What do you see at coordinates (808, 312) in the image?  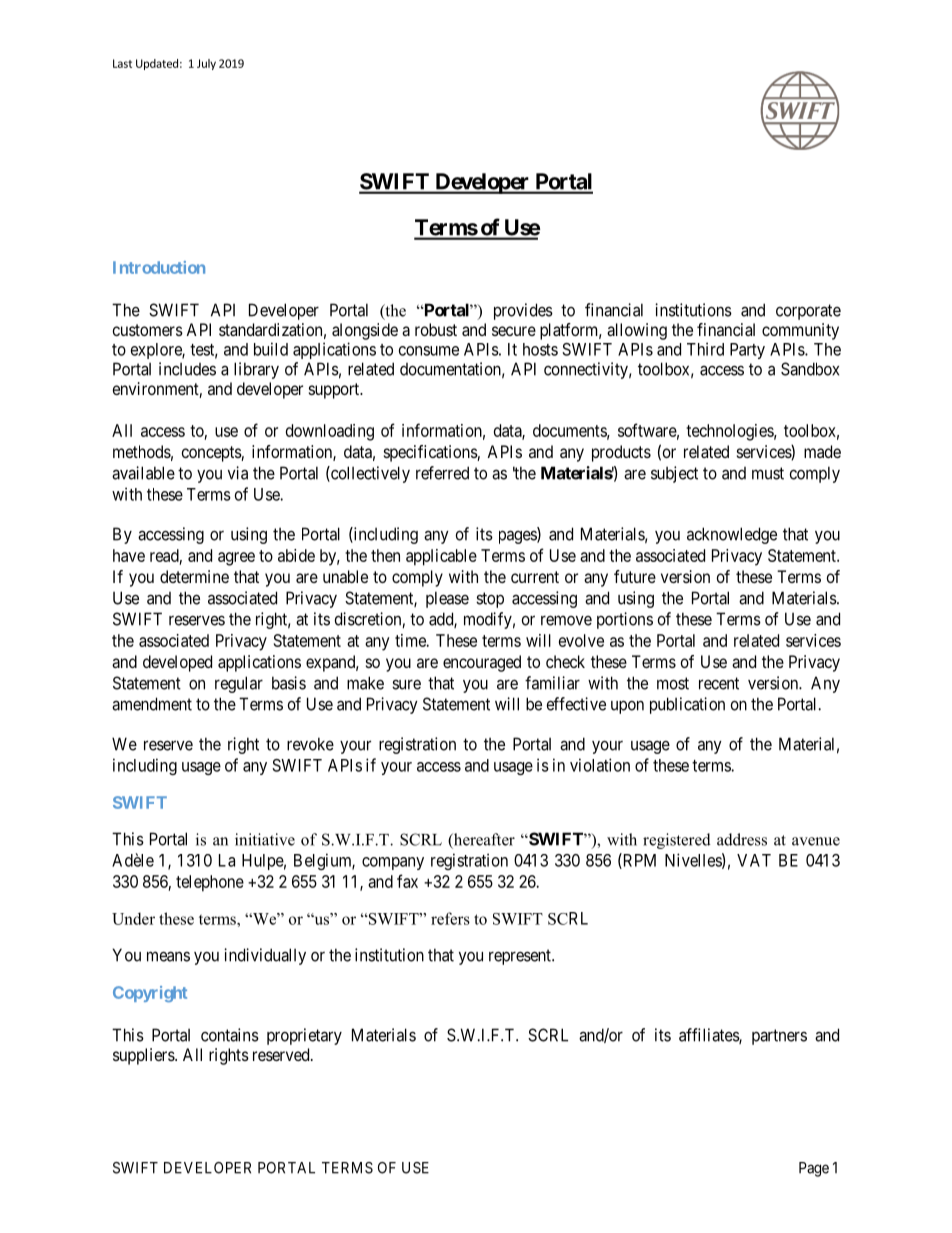 I see `corporate` at bounding box center [808, 312].
